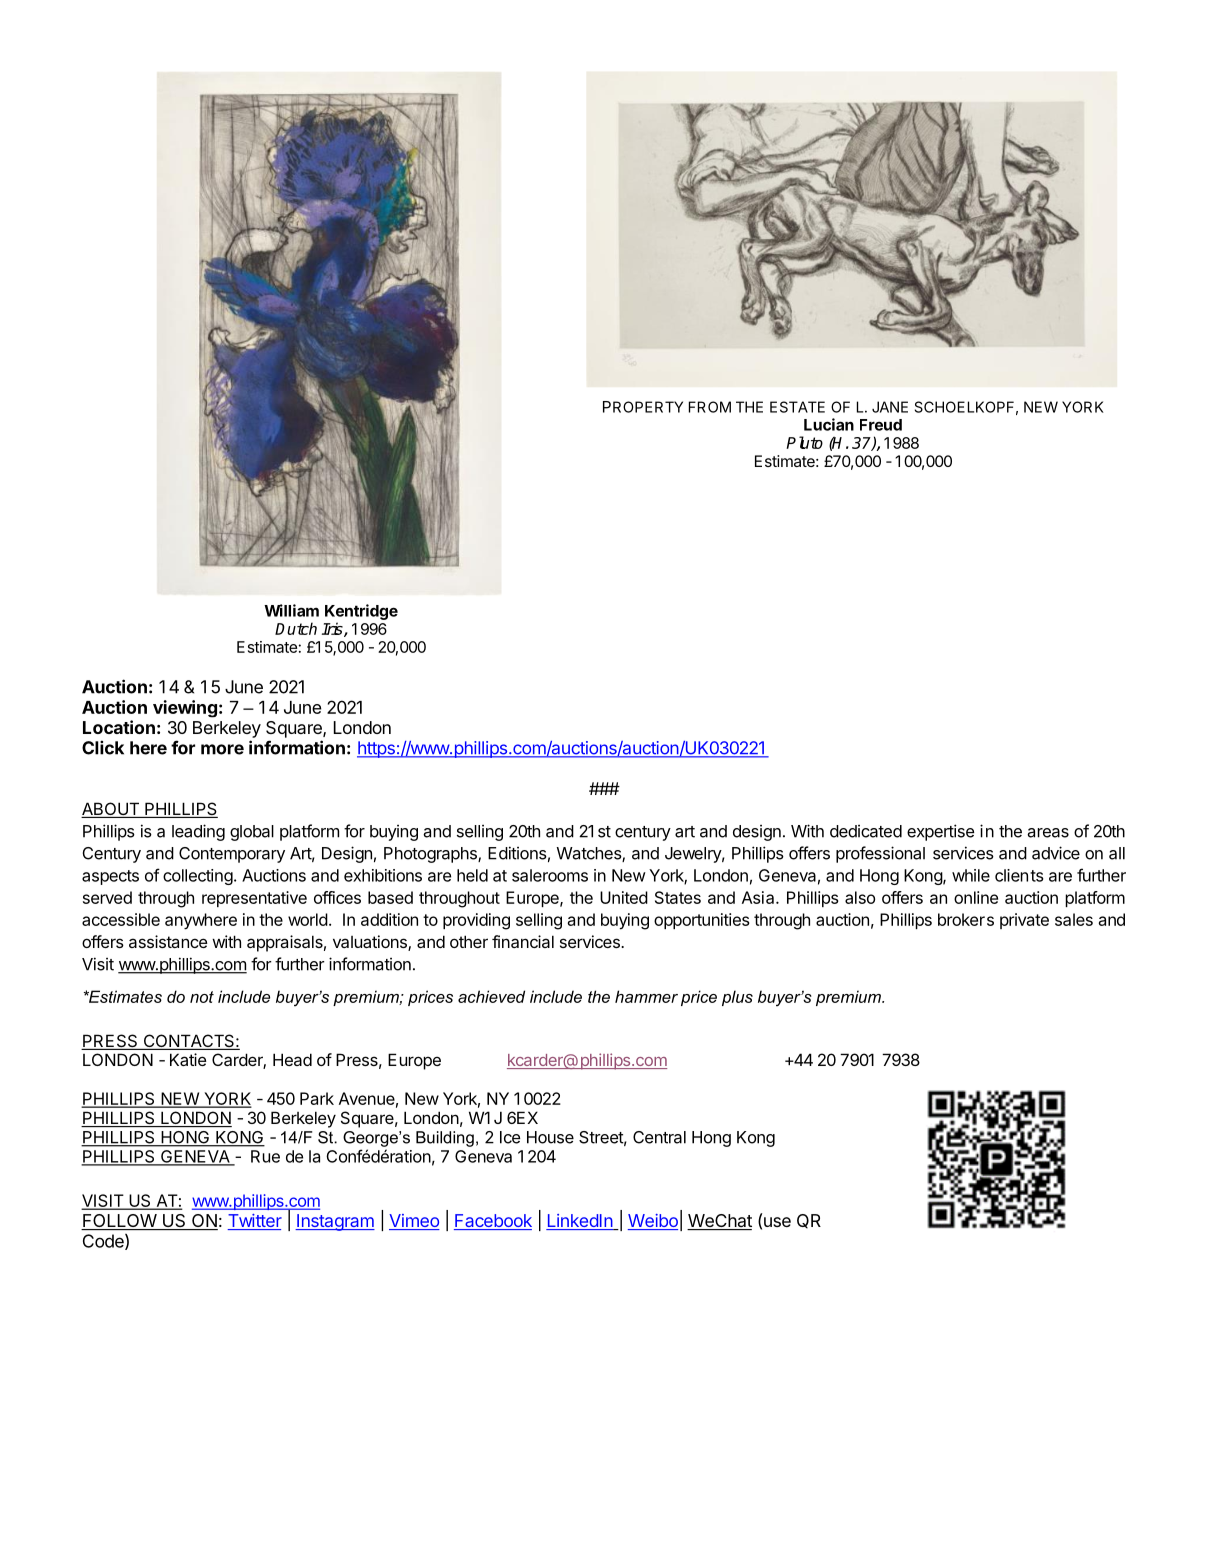 Image resolution: width=1207 pixels, height=1562 pixels. Describe the element at coordinates (198, 832) in the screenshot. I see `leading` at that location.
